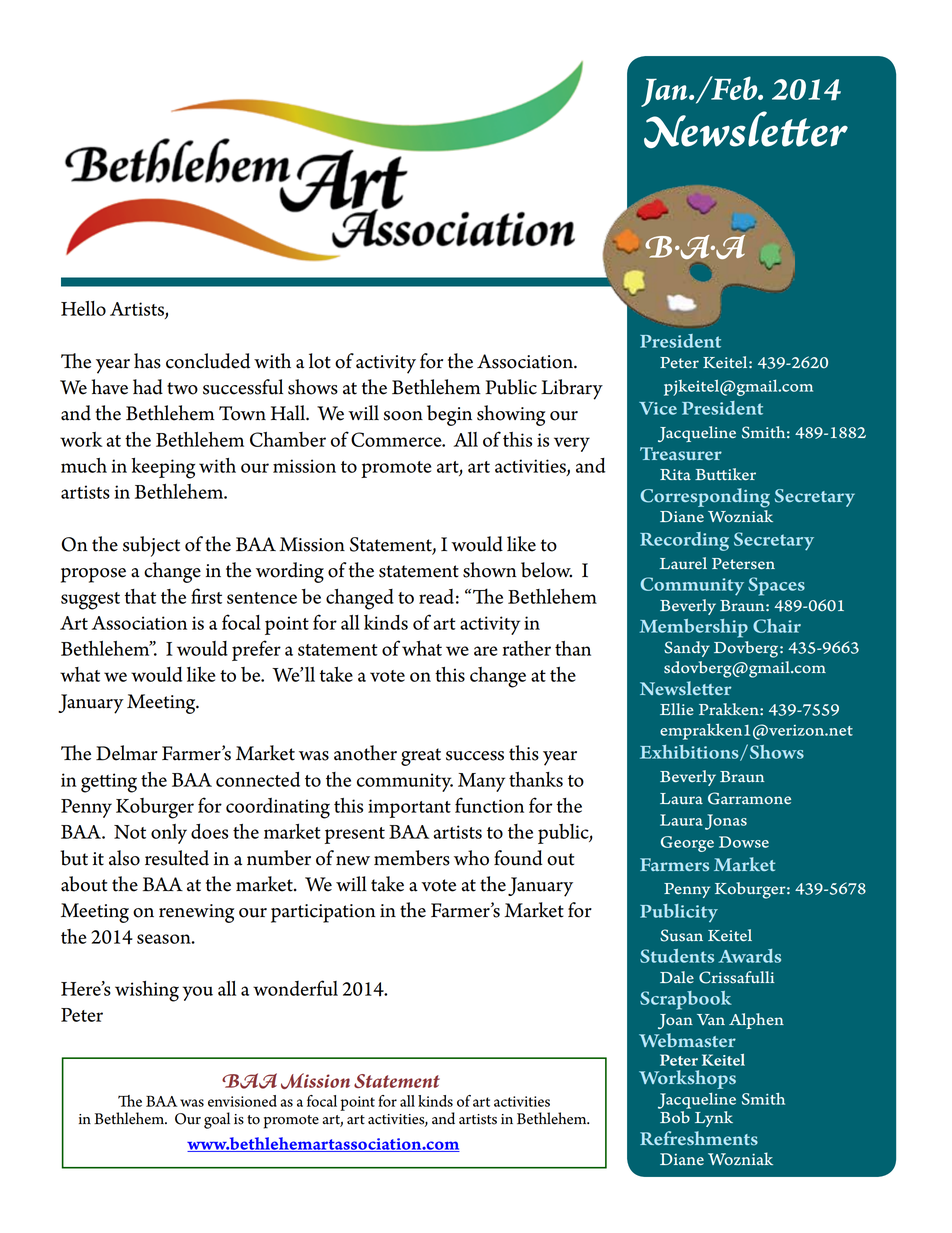  Describe the element at coordinates (242, 1101) in the image. I see `envisioned` at that location.
